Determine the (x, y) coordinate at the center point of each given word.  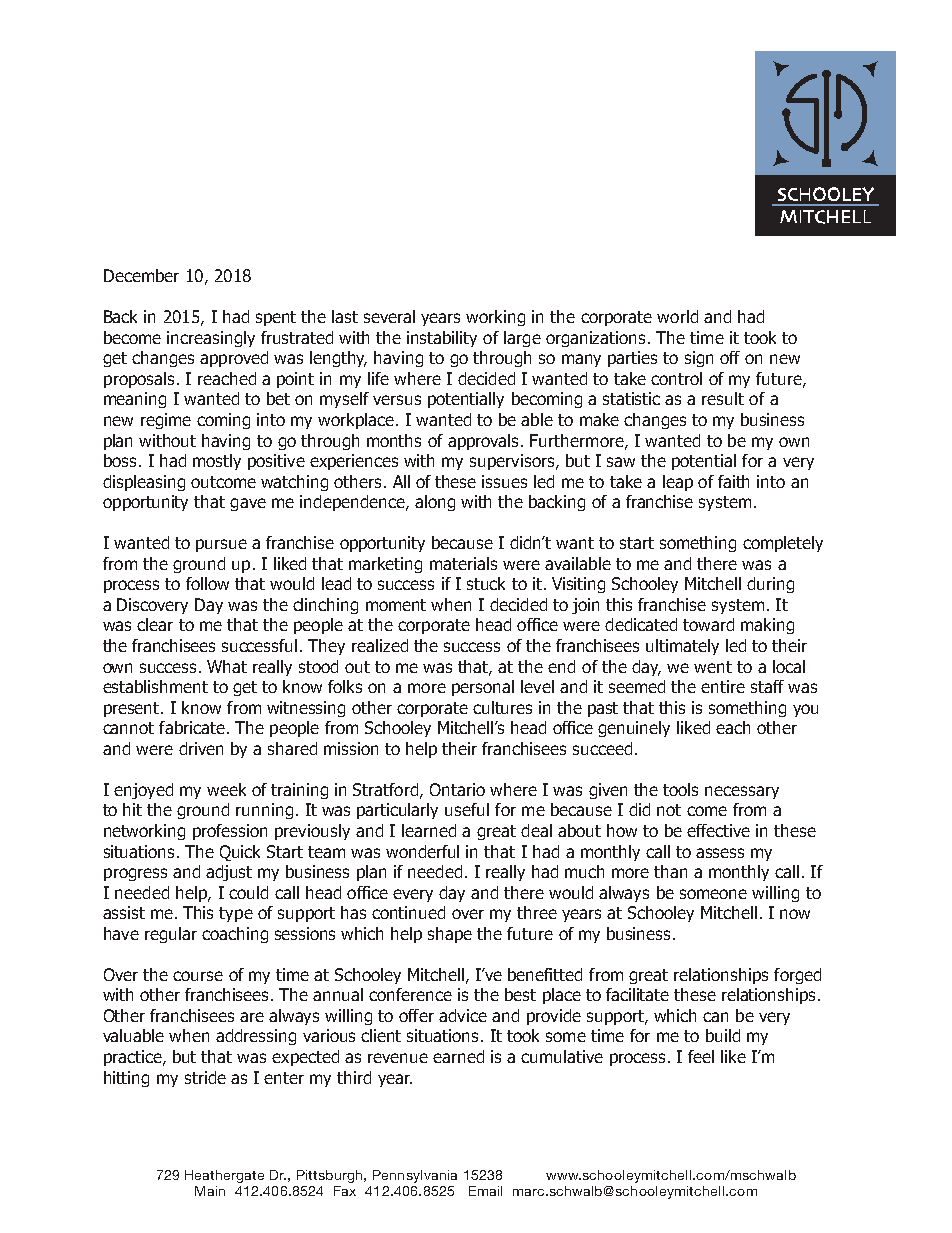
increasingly (211, 339)
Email (485, 1191)
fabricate (192, 727)
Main (210, 1191)
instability (442, 339)
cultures (502, 707)
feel (701, 1056)
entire (723, 686)
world (677, 316)
